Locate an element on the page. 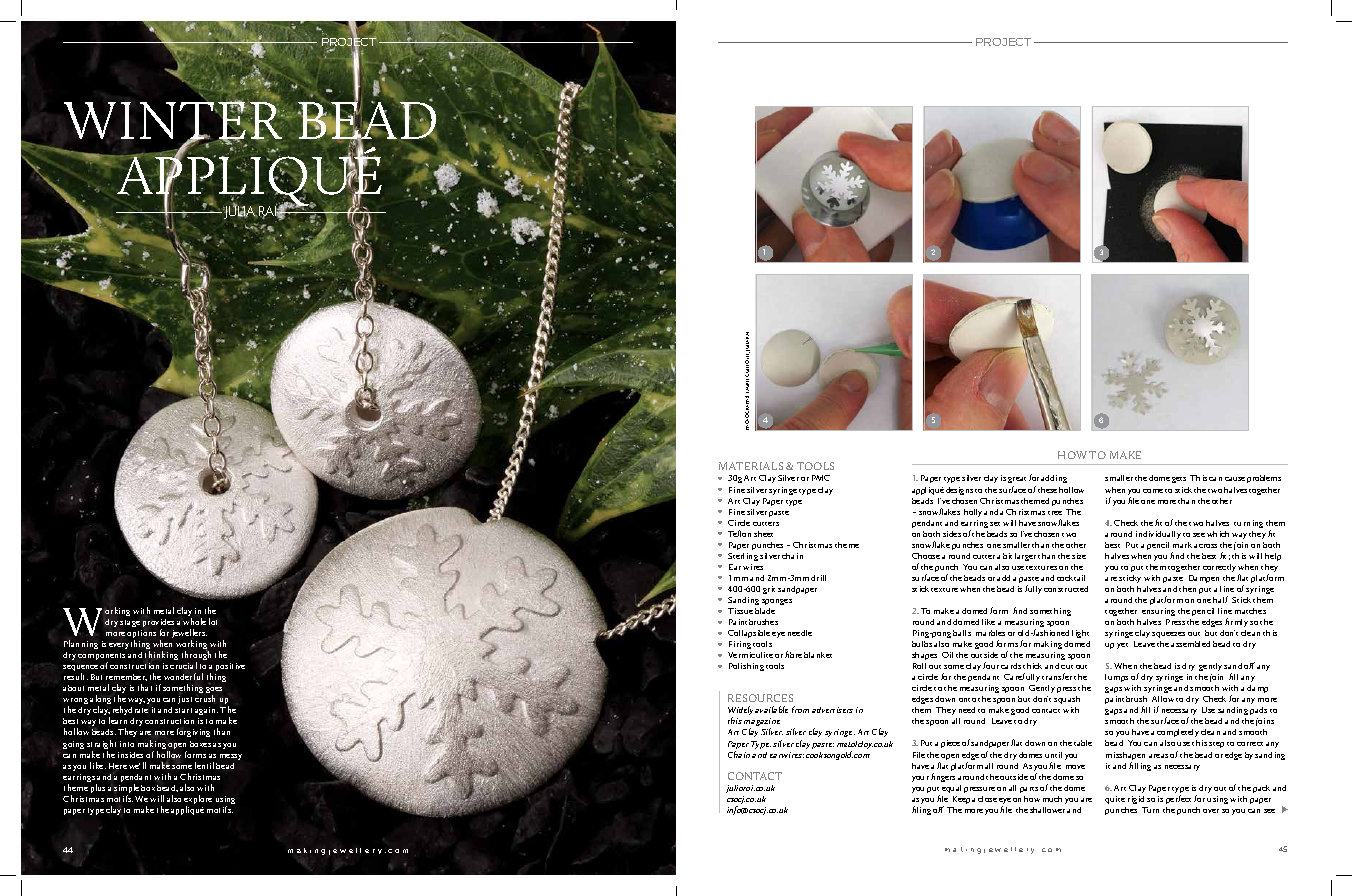 This image has width=1352, height=896. explore is located at coordinates (198, 801).
